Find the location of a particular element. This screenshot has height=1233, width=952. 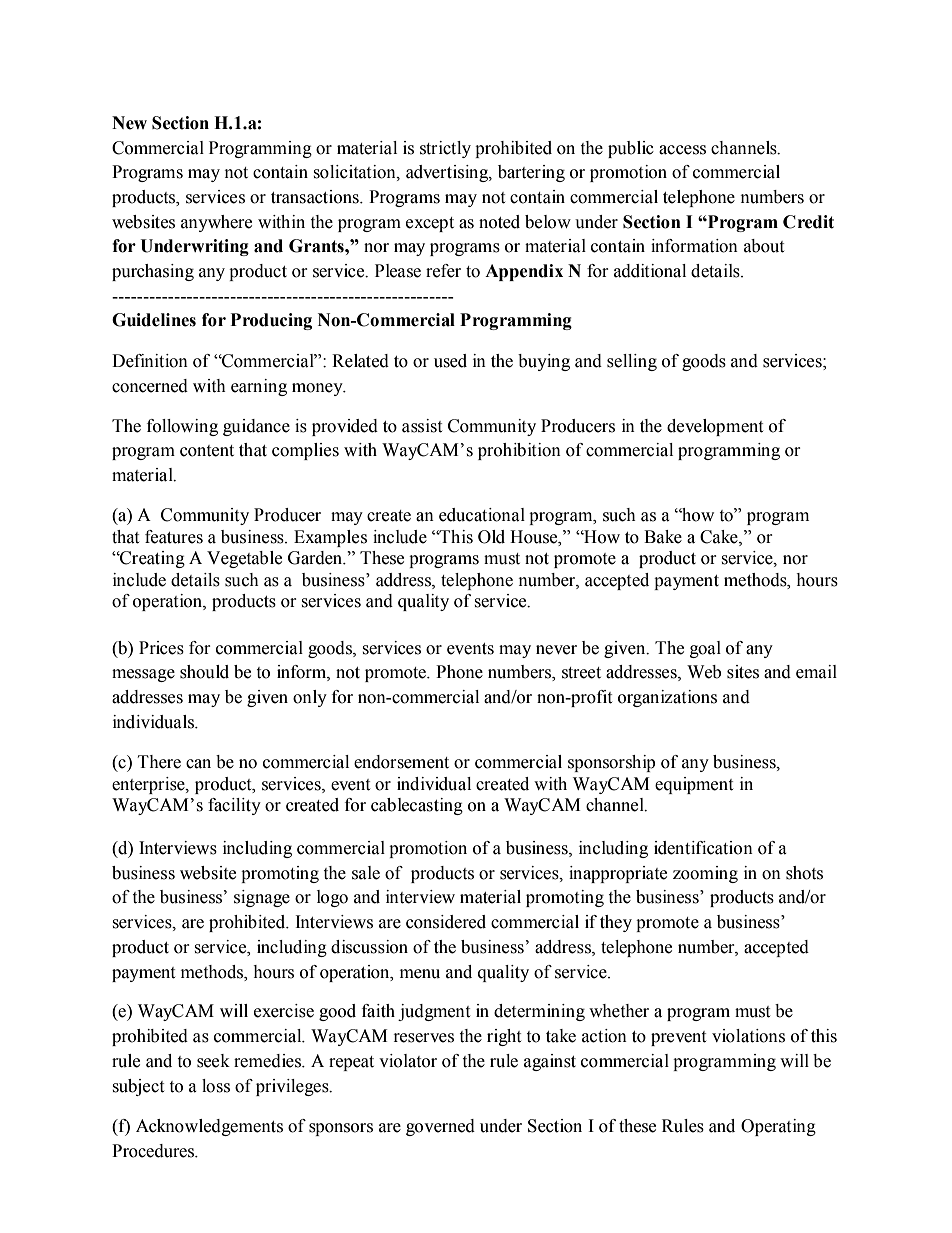

signage is located at coordinates (262, 898).
